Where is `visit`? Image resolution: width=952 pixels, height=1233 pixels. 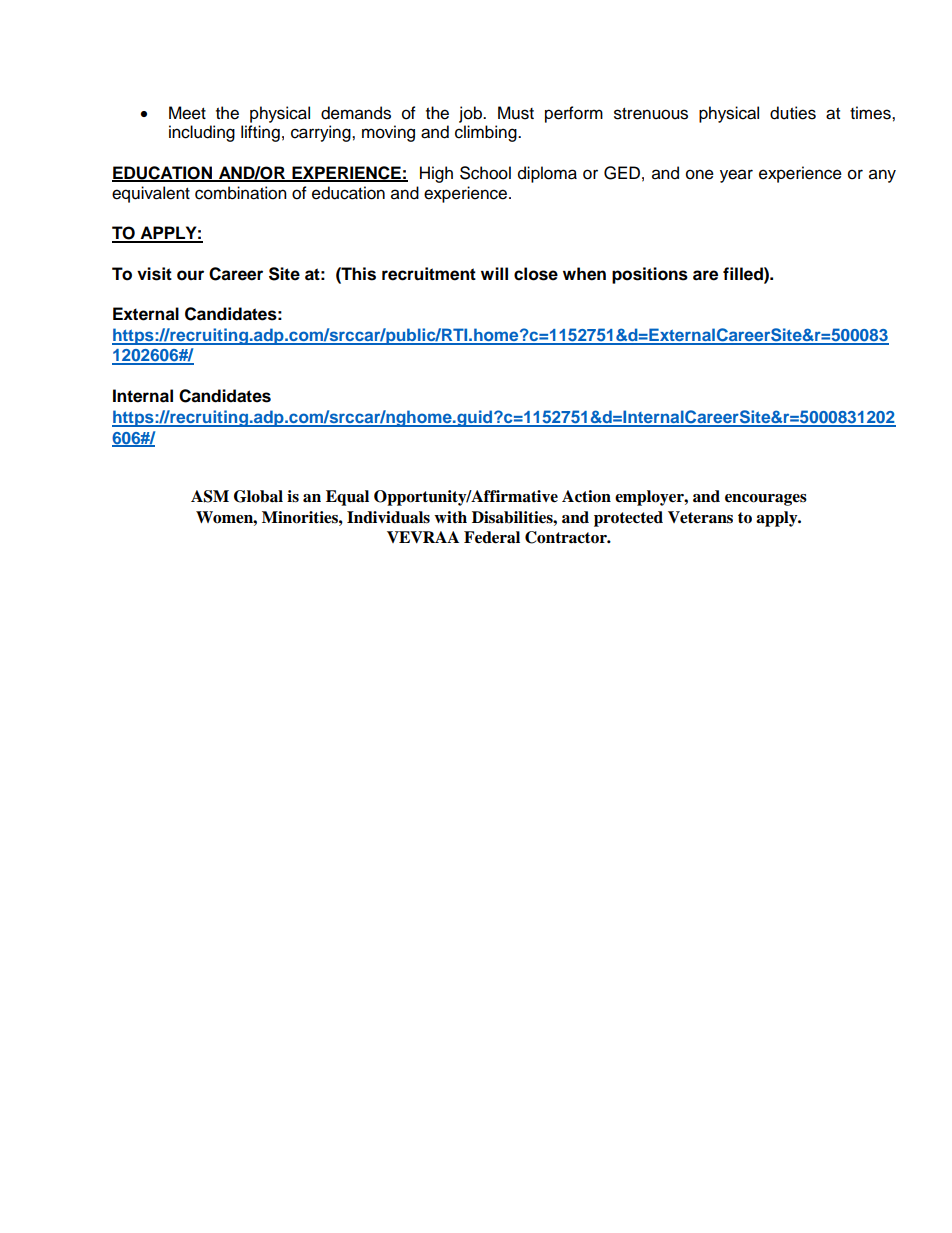
visit is located at coordinates (154, 274).
